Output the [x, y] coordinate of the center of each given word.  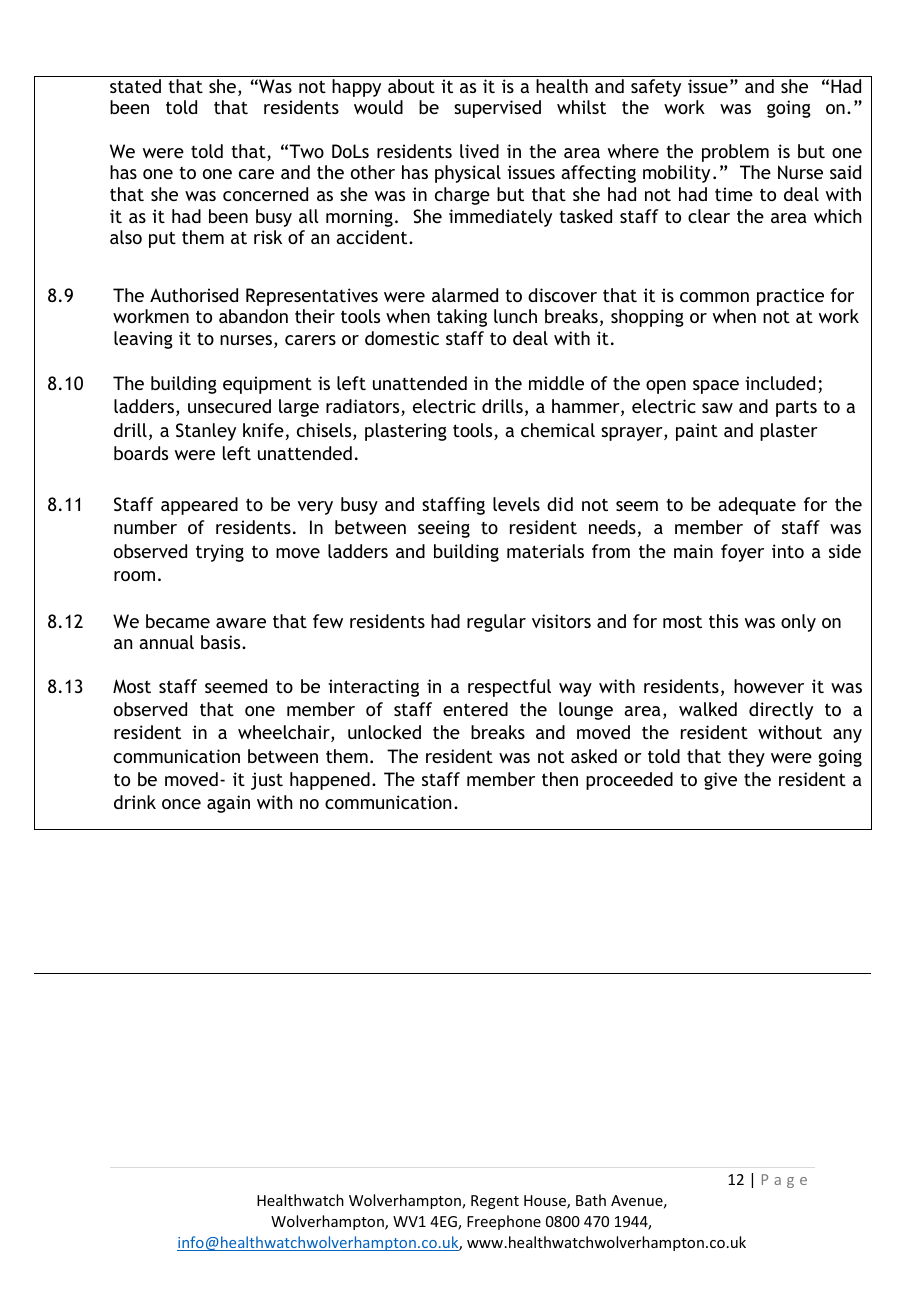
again [228, 804]
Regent [495, 1202]
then [560, 779]
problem [735, 153]
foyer [742, 553]
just [267, 781]
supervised [497, 109]
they [746, 758]
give [720, 781]
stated [135, 86]
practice [790, 297]
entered [475, 709]
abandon [253, 316]
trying [220, 553]
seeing [444, 529]
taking [462, 318]
